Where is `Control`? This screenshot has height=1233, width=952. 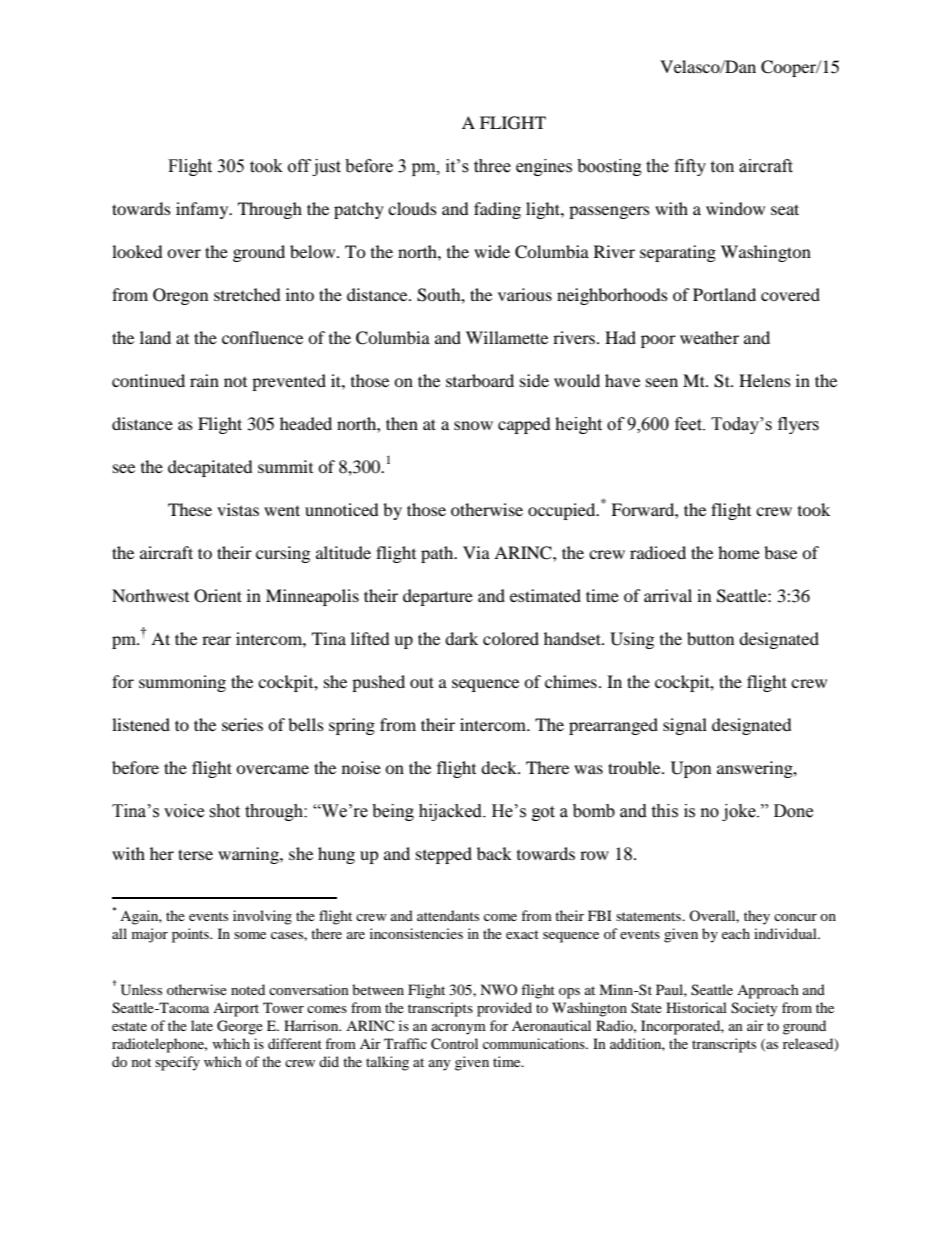 Control is located at coordinates (454, 1044).
